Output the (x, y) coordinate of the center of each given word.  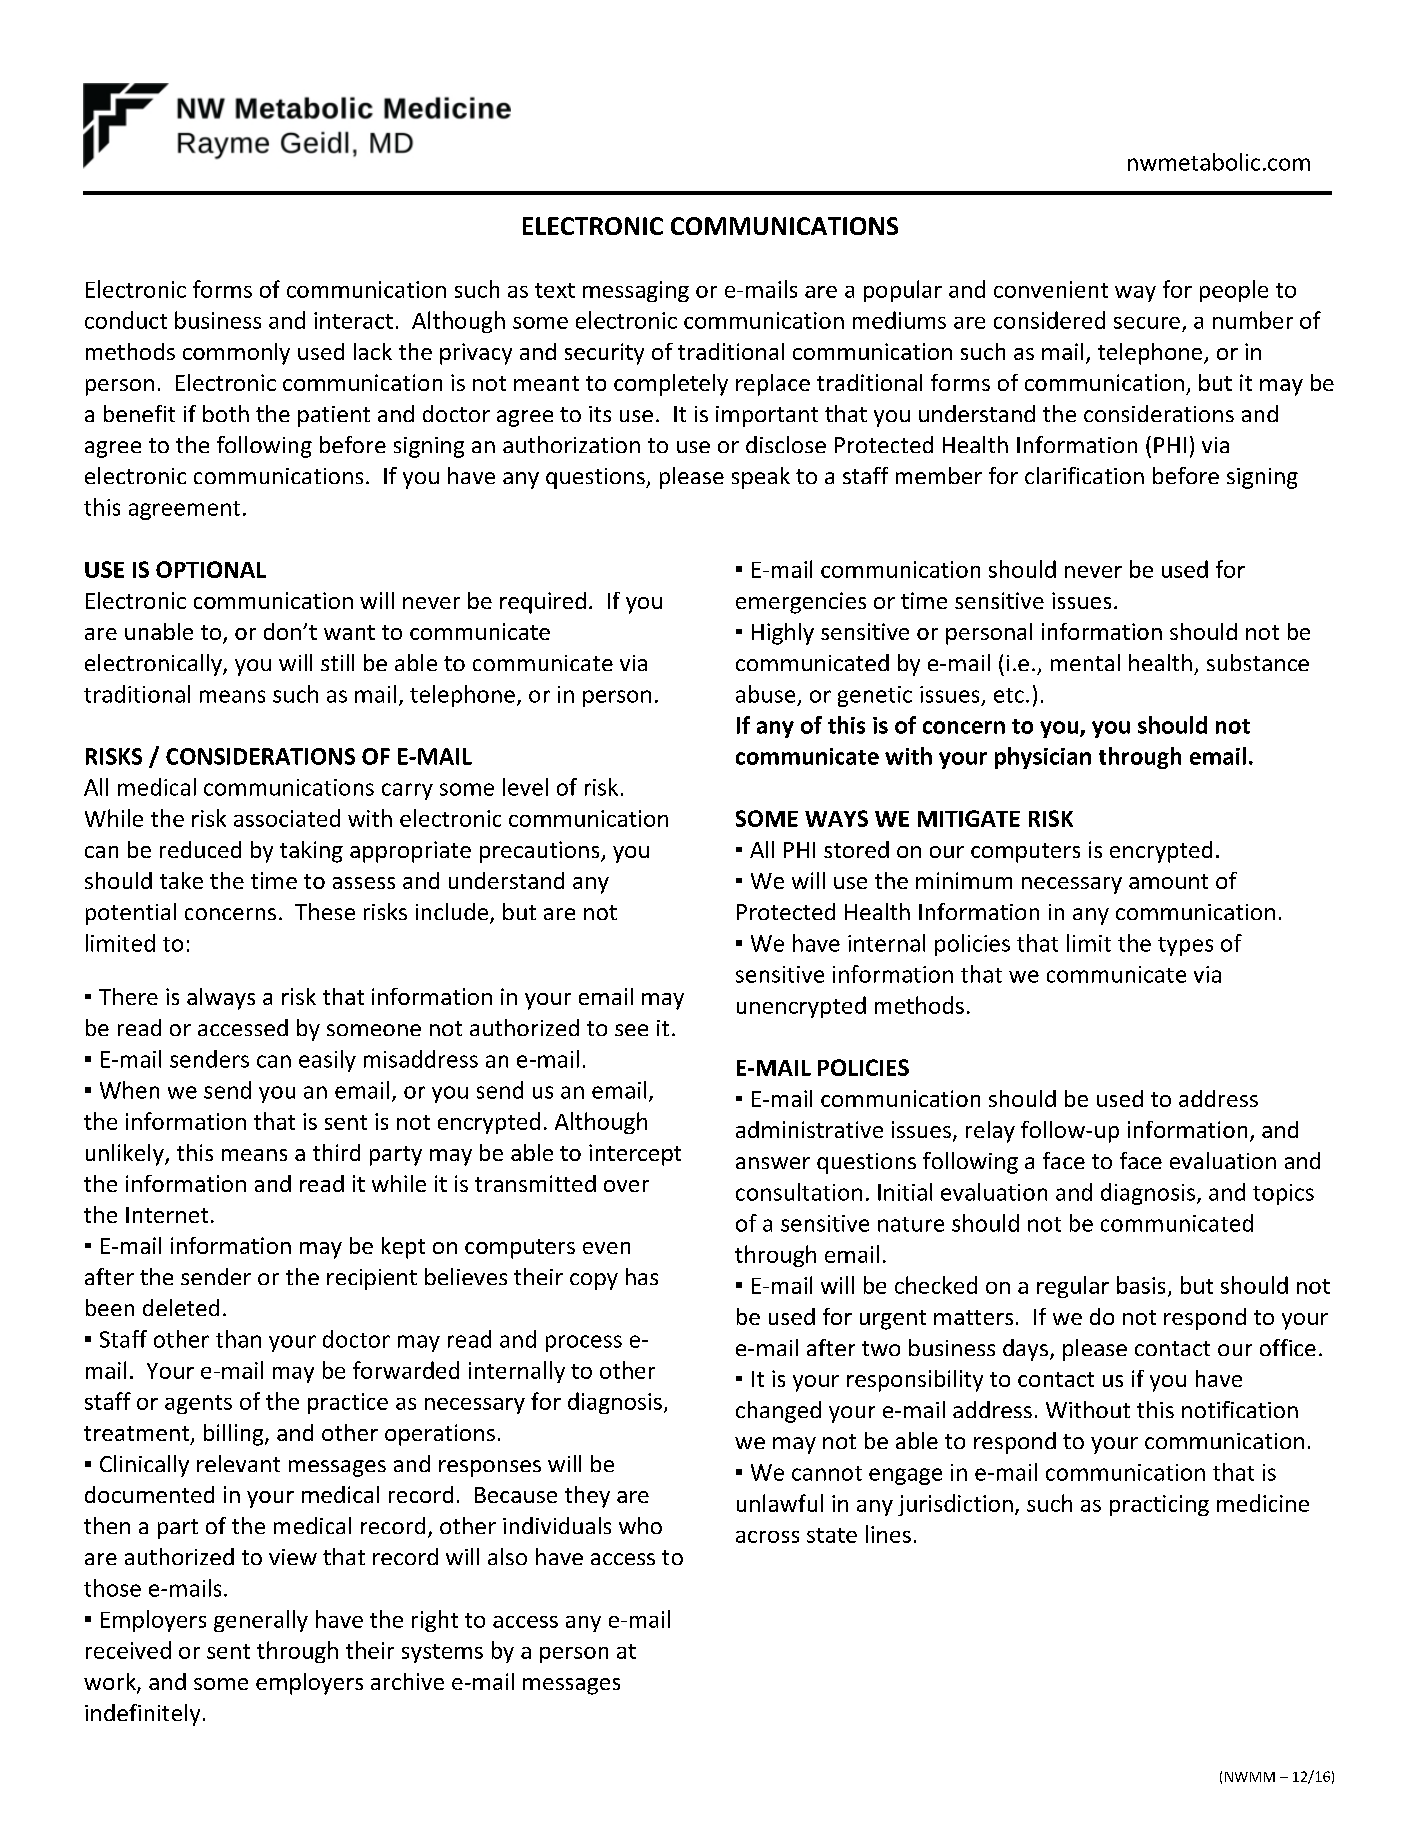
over (626, 1186)
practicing (1159, 1505)
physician (1043, 758)
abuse (765, 694)
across (767, 1537)
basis (1141, 1285)
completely (671, 385)
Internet (167, 1215)
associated (287, 818)
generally (261, 1621)
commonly (236, 354)
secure (1147, 323)
